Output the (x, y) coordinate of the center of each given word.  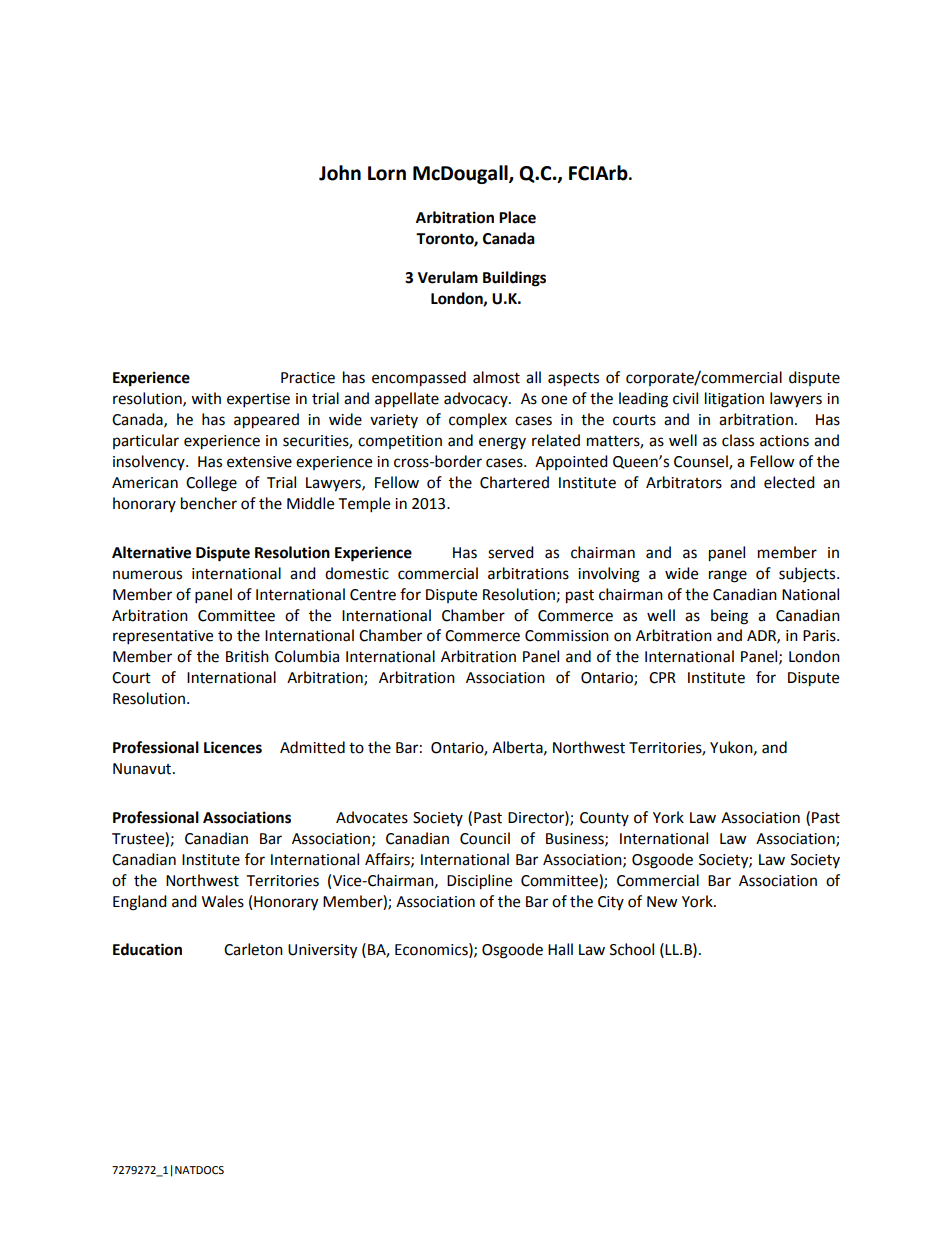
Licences (233, 747)
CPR (662, 678)
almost (496, 377)
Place (517, 217)
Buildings (514, 279)
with (206, 398)
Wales (223, 901)
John (340, 173)
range (728, 576)
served (511, 552)
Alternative (151, 552)
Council (485, 838)
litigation (734, 400)
